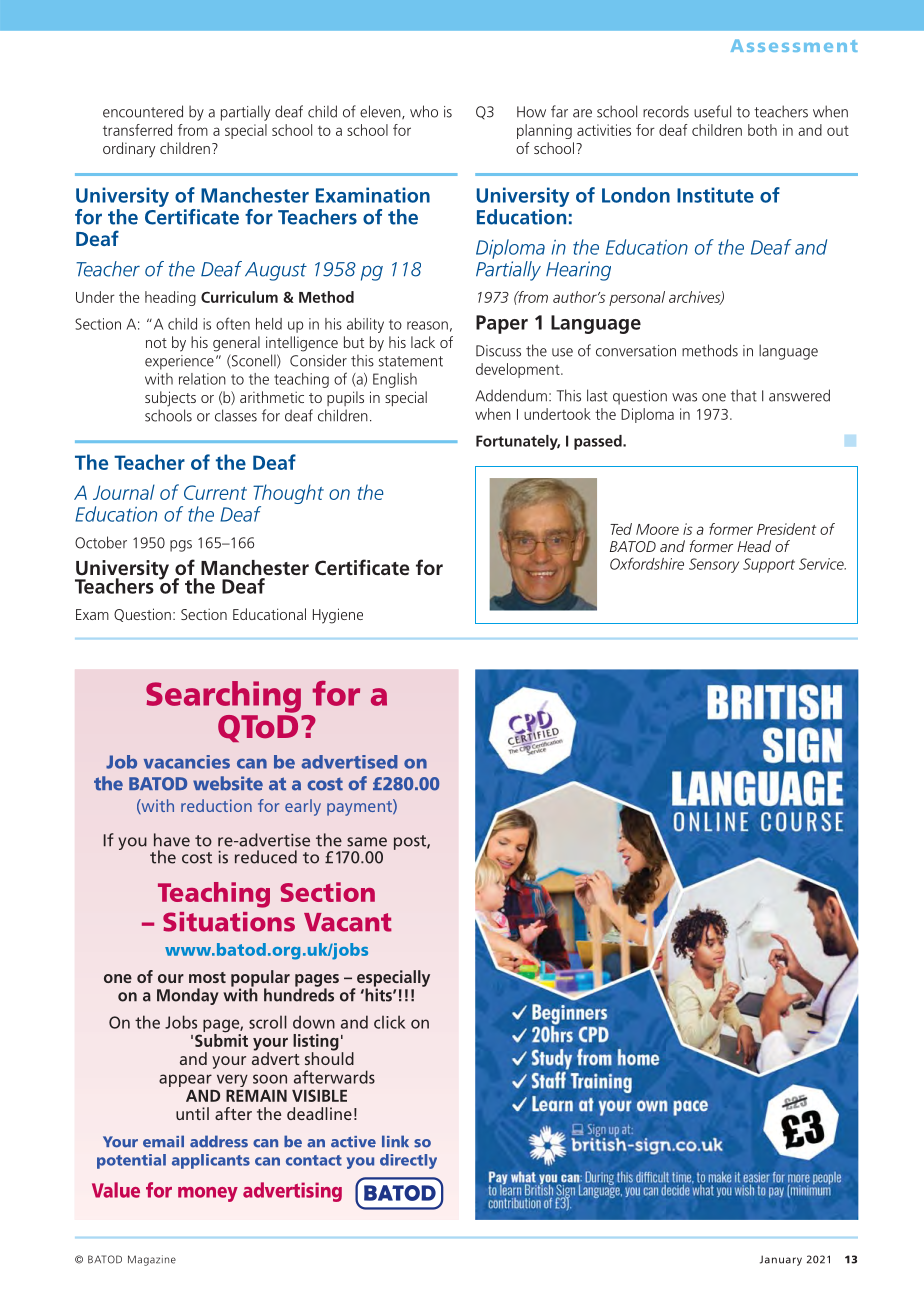 The width and height of the image is (924, 1308). What do you see at coordinates (744, 395) in the image?
I see `that` at bounding box center [744, 395].
